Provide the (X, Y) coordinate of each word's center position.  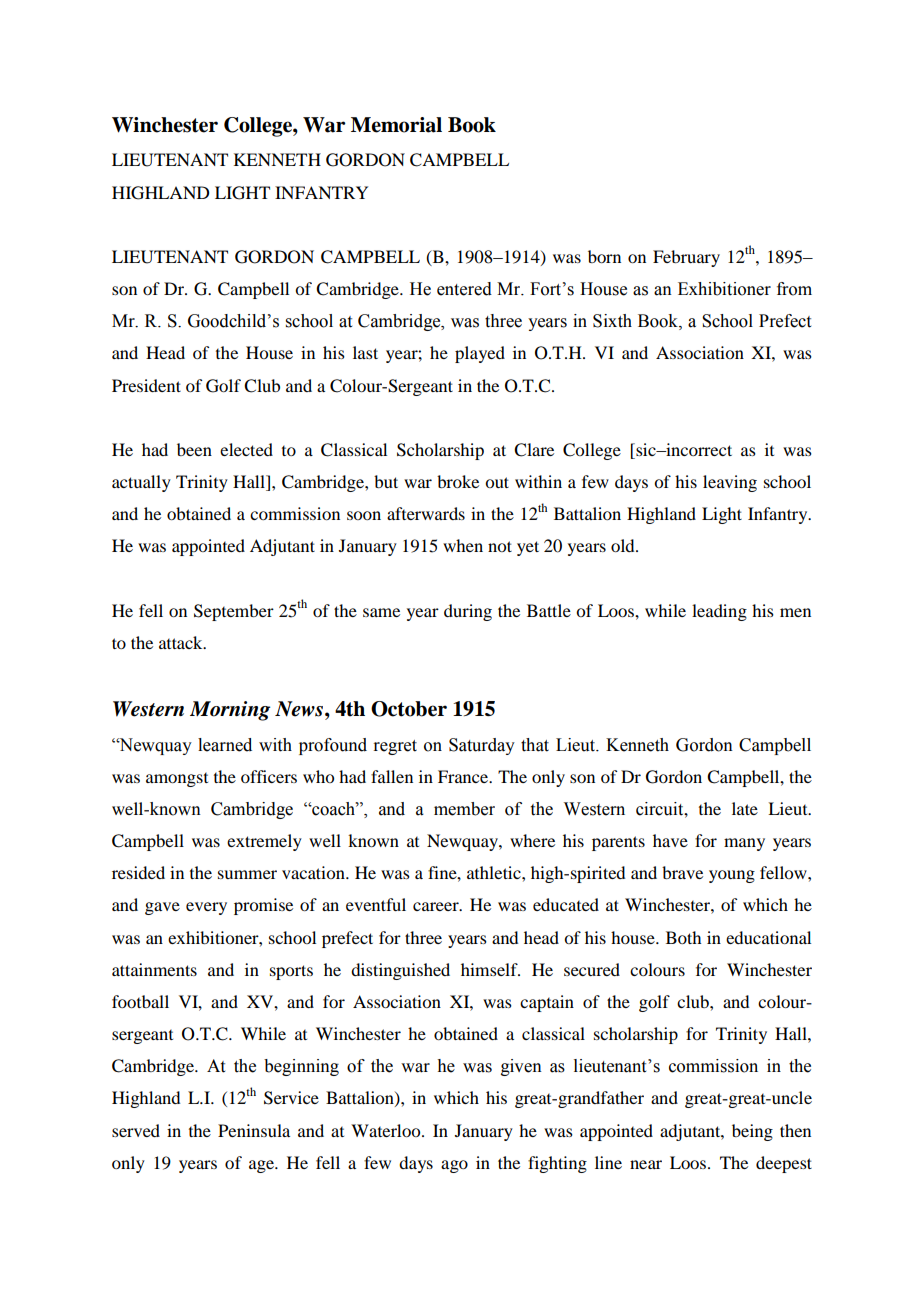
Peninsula (254, 1130)
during (468, 612)
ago (454, 1166)
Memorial (396, 125)
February (686, 258)
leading (719, 612)
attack (182, 642)
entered (464, 289)
